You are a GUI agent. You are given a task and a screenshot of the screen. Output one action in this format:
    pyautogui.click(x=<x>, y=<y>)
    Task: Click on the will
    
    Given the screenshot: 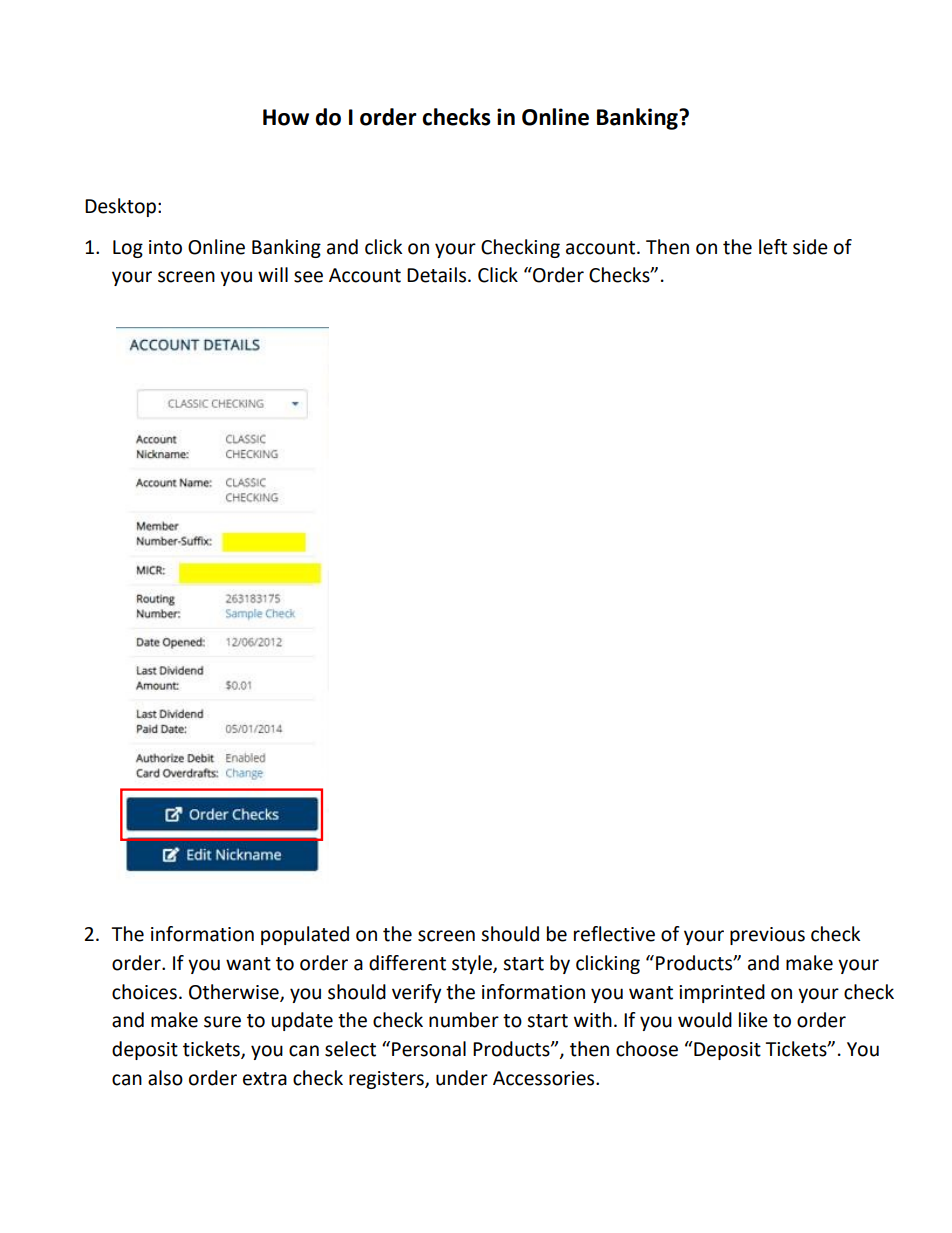 What is the action you would take?
    pyautogui.click(x=273, y=274)
